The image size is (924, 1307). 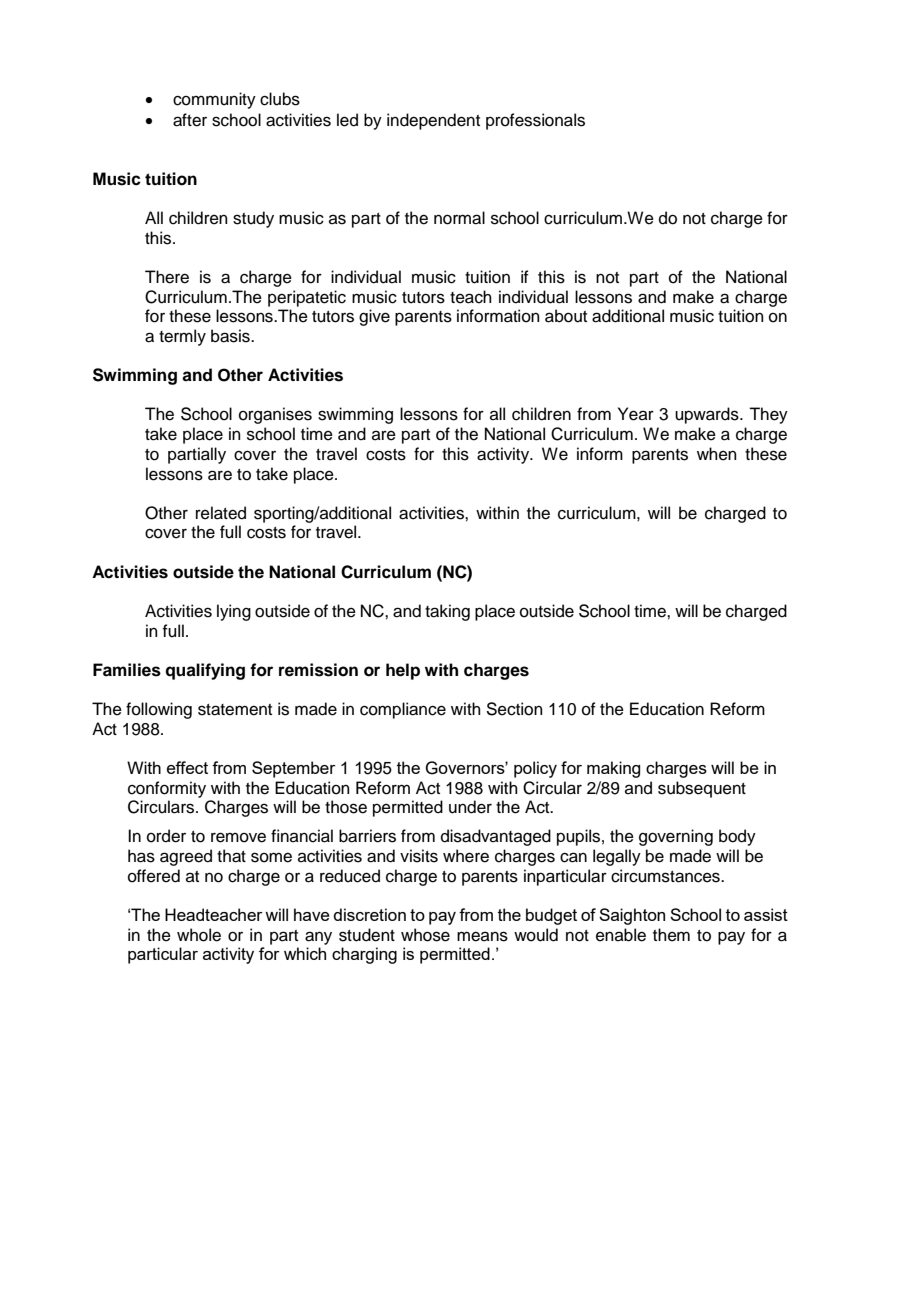 What do you see at coordinates (470, 807) in the screenshot?
I see `under` at bounding box center [470, 807].
